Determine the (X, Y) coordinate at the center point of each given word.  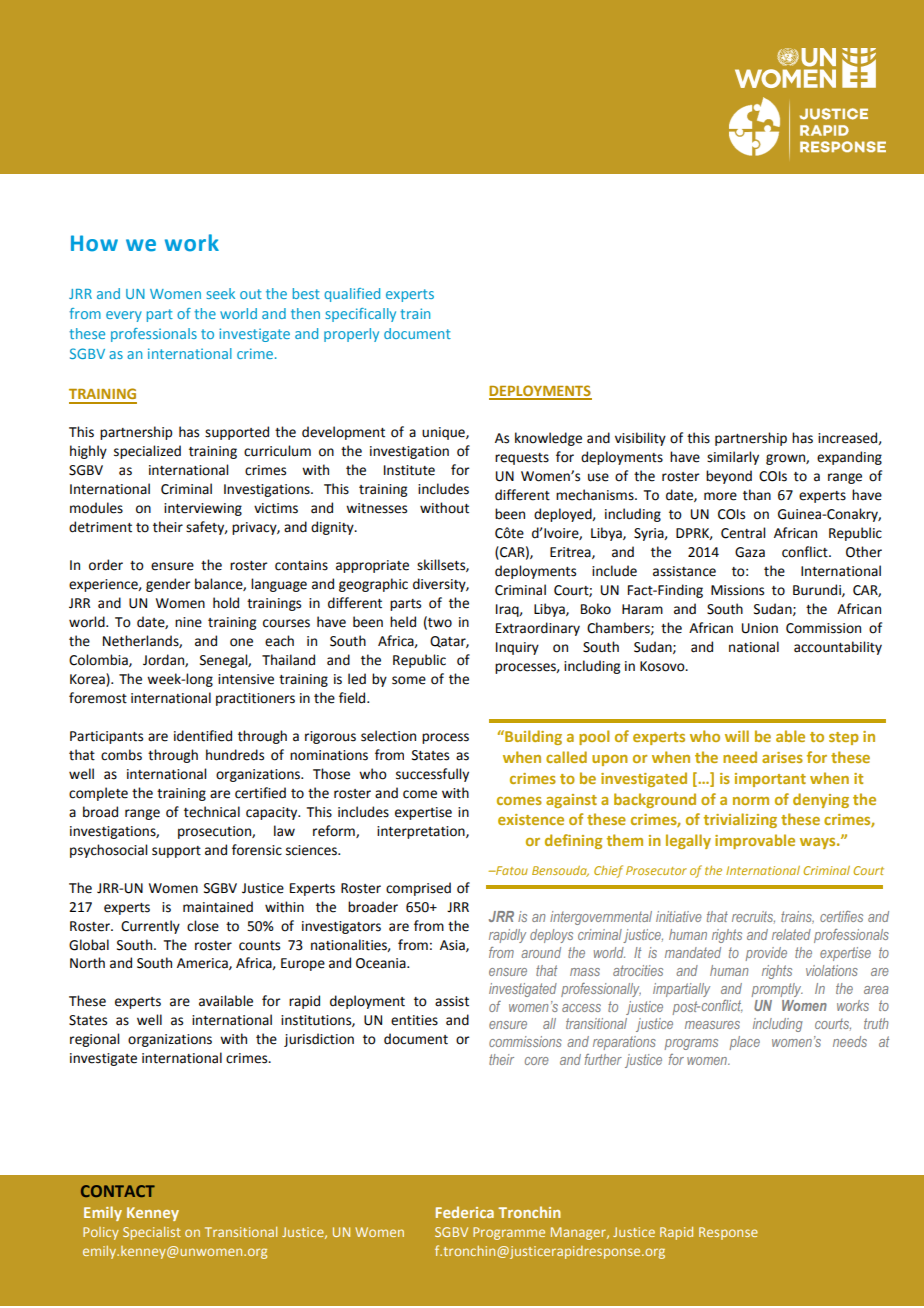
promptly (777, 990)
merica (207, 964)
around (541, 952)
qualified (352, 295)
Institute (409, 470)
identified (203, 736)
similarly (733, 458)
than (757, 495)
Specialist (152, 1233)
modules (96, 508)
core (537, 1061)
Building (532, 737)
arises (782, 757)
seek (220, 293)
